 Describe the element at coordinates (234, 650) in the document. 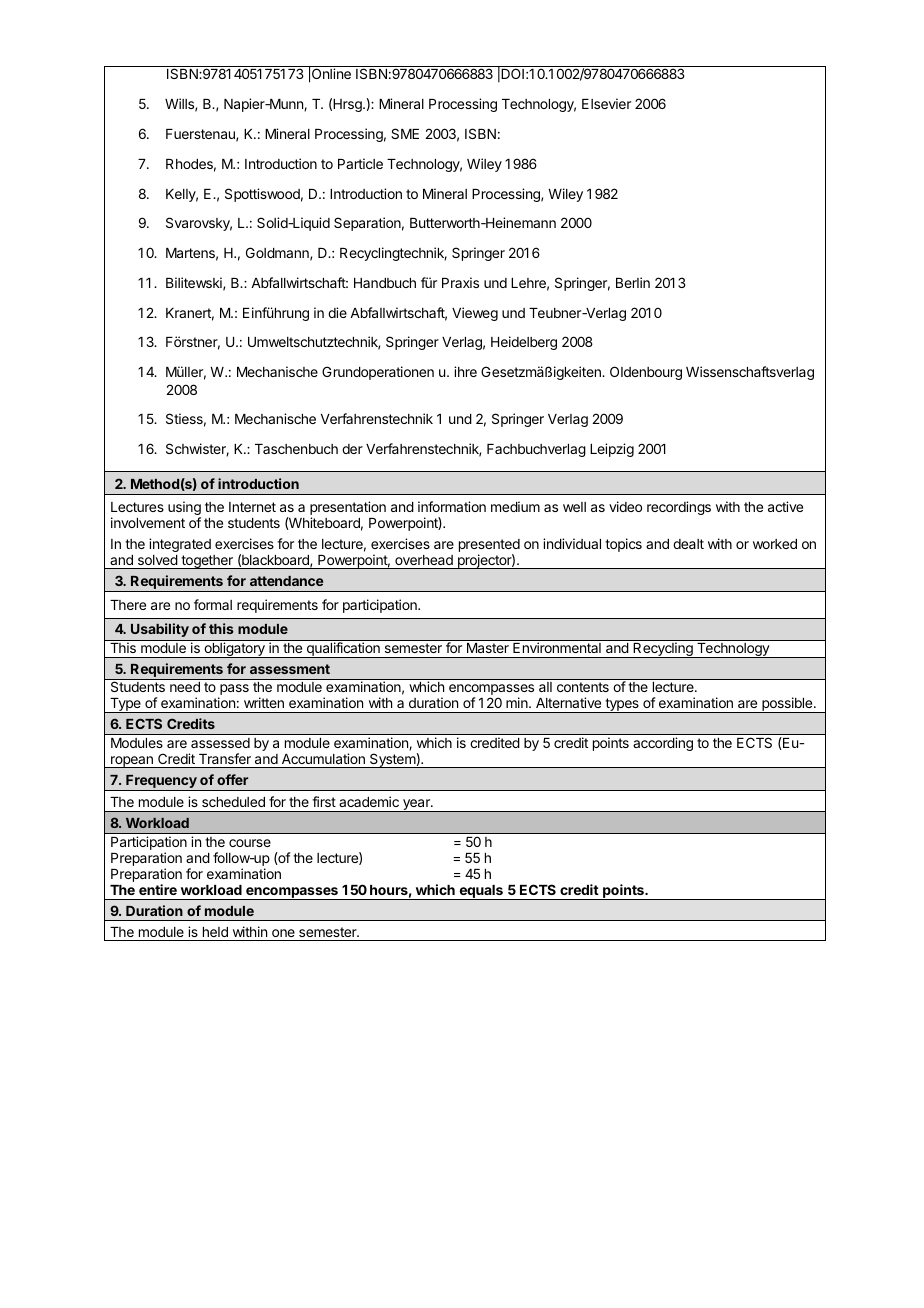

I see `obligatory` at that location.
